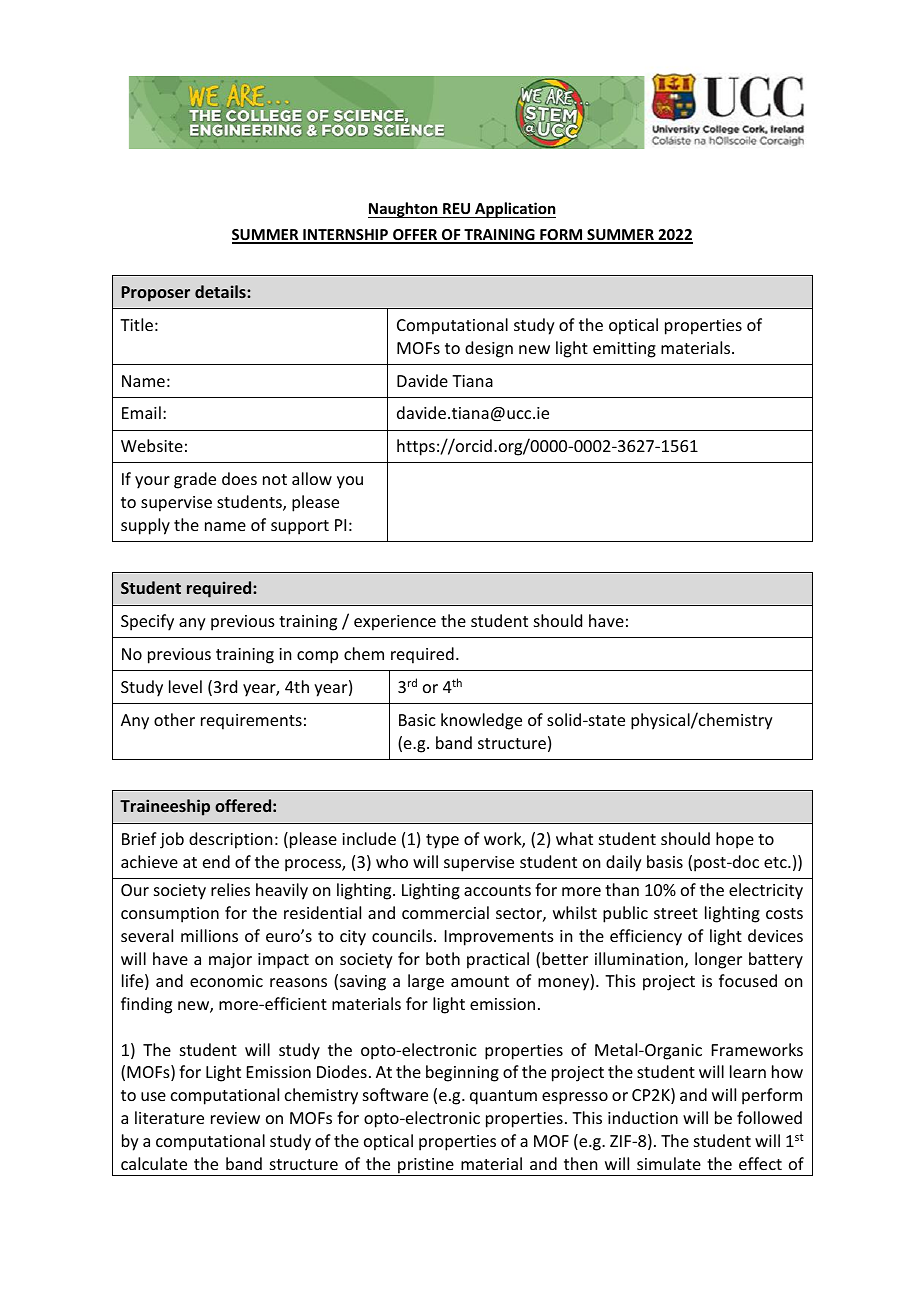 The width and height of the document is (924, 1308). I want to click on experience, so click(395, 623).
